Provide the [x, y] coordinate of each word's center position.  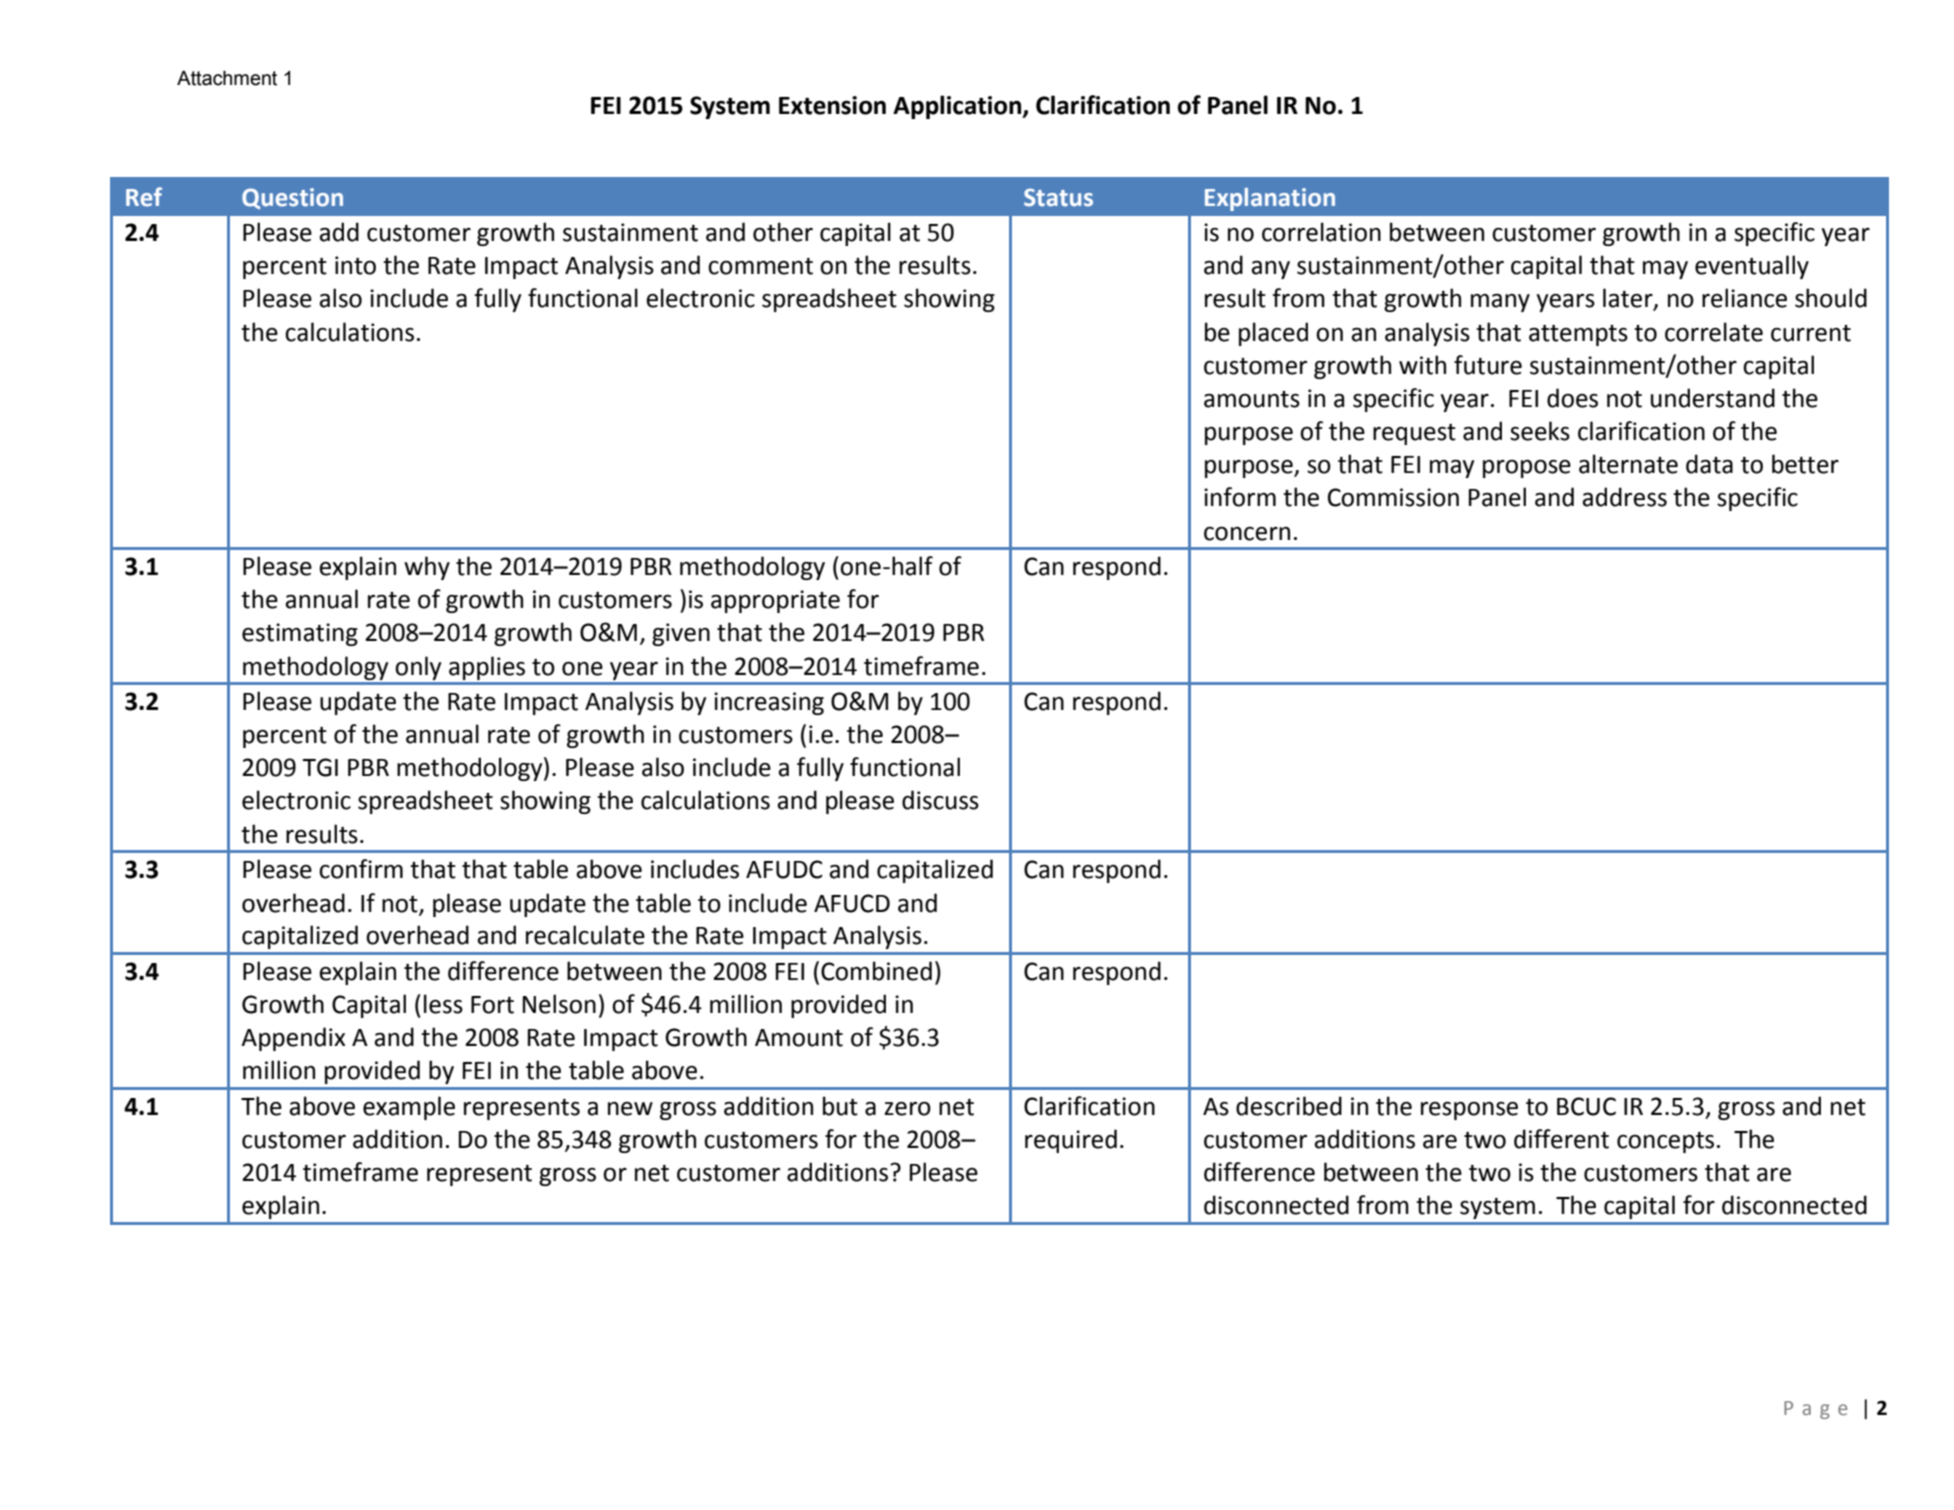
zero [907, 1108]
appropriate [775, 601]
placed [1273, 334]
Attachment [227, 78]
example [409, 1108]
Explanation [1270, 199]
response [1469, 1111]
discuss [940, 800]
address [1624, 497]
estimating [300, 634]
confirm [361, 869]
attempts [1578, 335]
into [355, 265]
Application [958, 107]
